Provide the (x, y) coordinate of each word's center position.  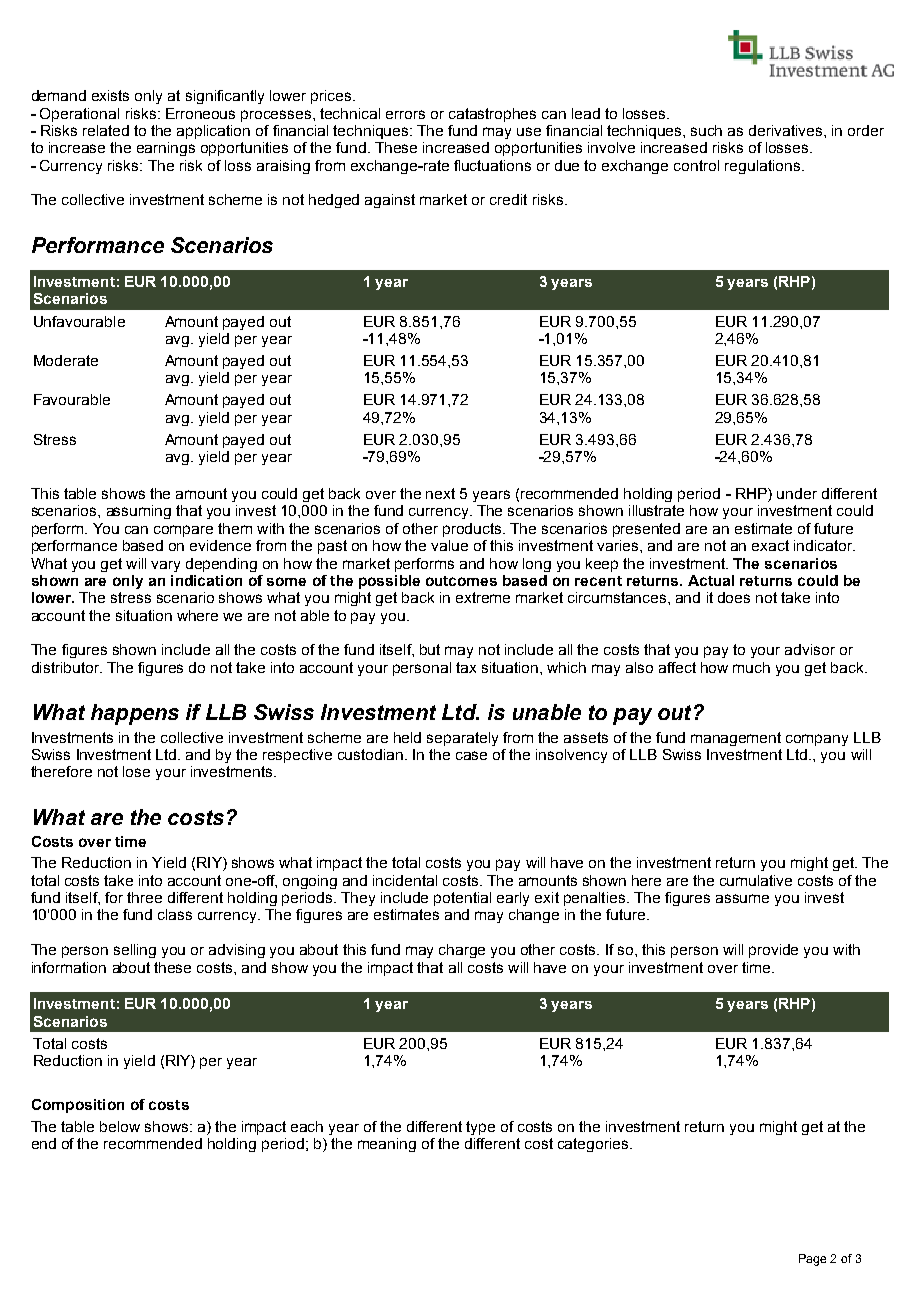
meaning (387, 1145)
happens (135, 714)
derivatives (787, 130)
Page (812, 1260)
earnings (166, 149)
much (751, 667)
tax (466, 667)
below (120, 1126)
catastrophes (492, 115)
